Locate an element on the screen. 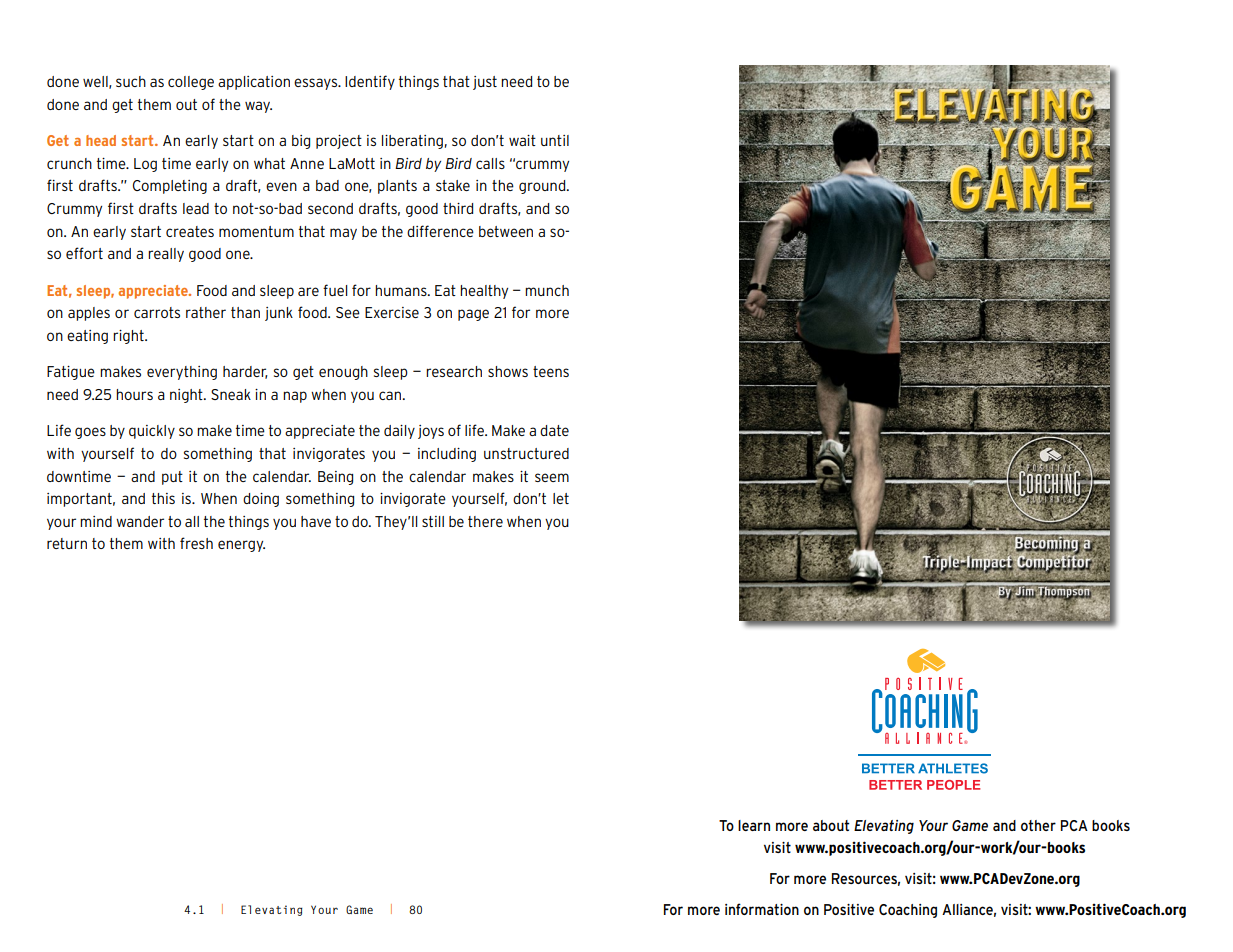  until is located at coordinates (555, 140).
